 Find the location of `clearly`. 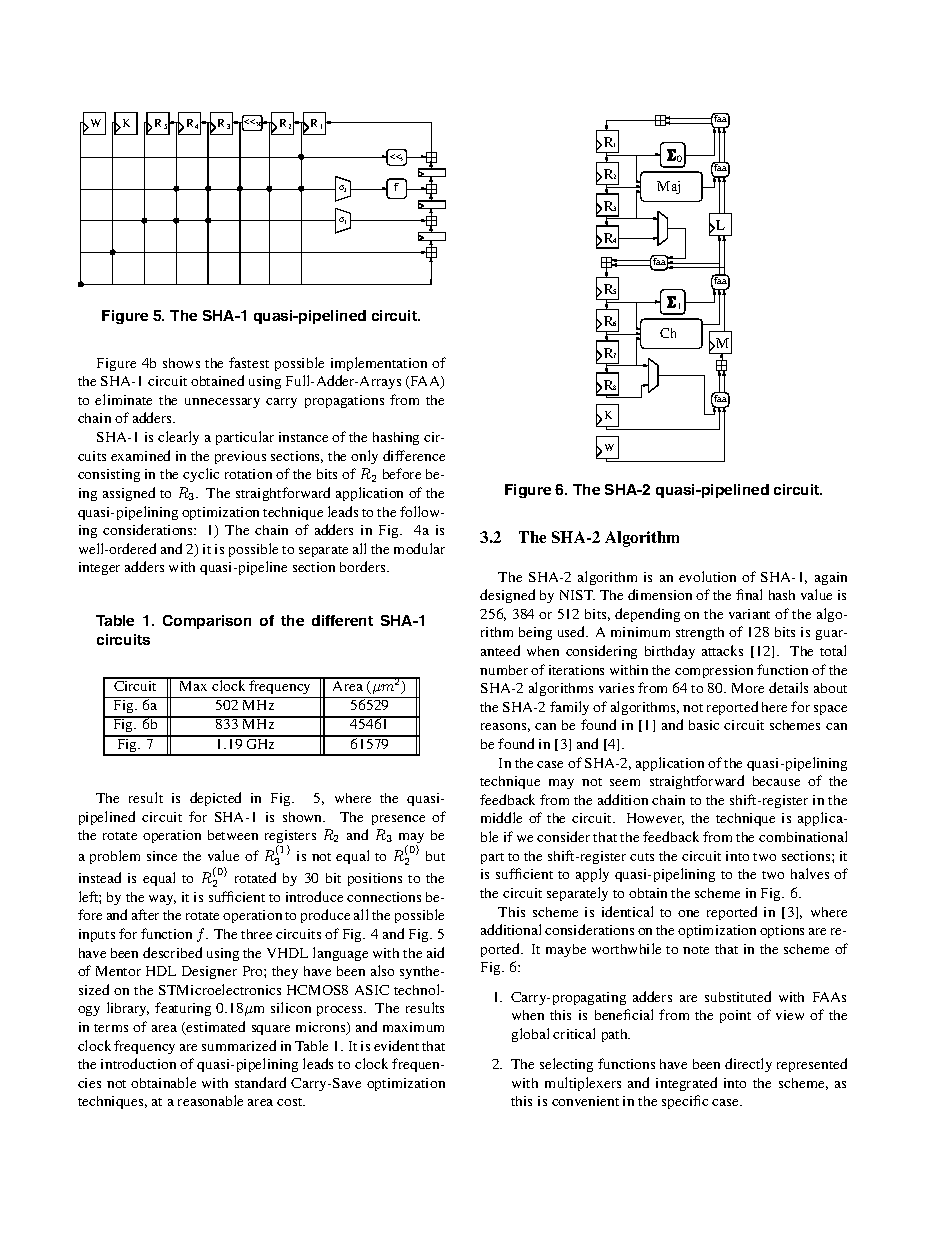

clearly is located at coordinates (178, 438).
